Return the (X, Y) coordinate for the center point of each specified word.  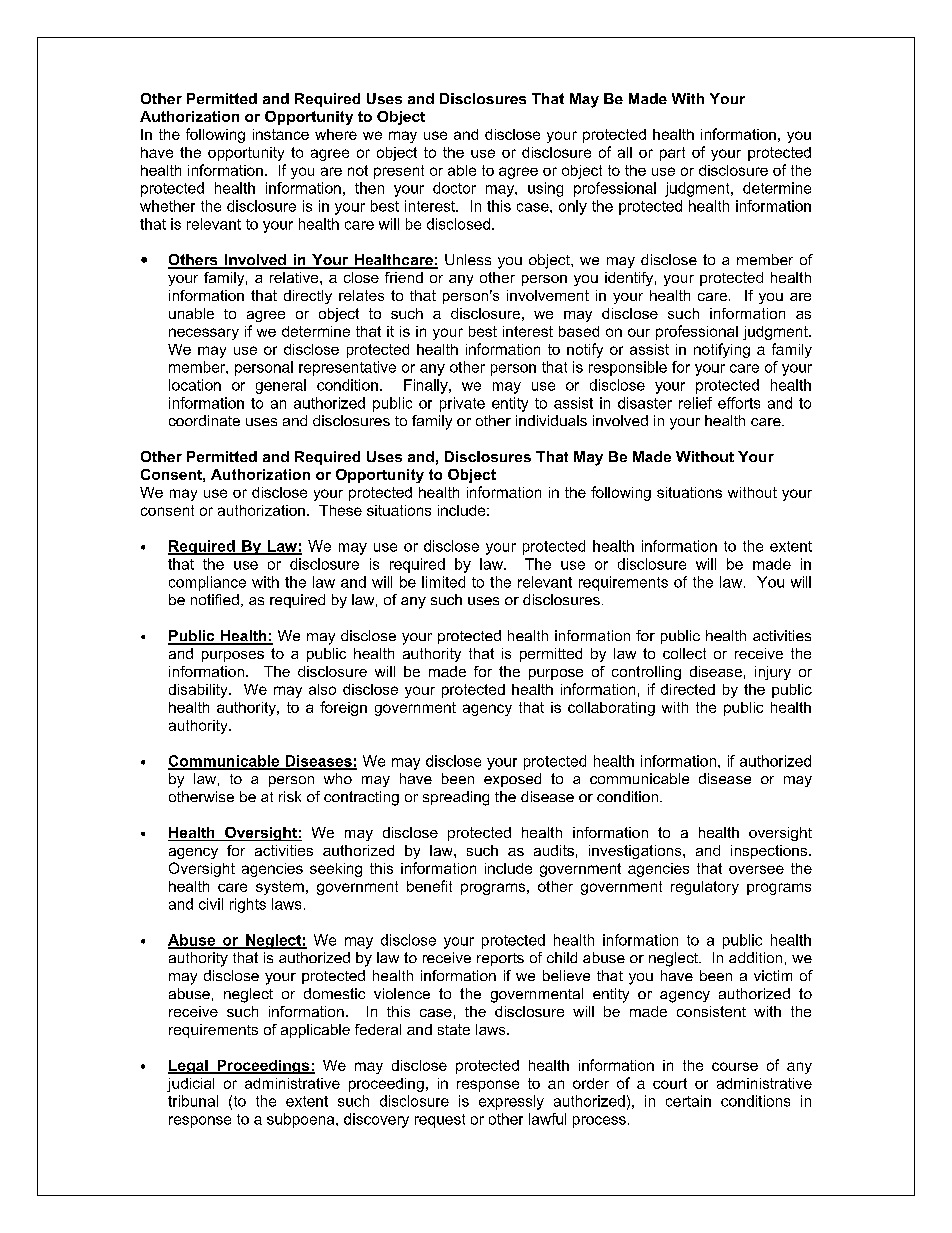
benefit (429, 886)
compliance (207, 583)
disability (199, 691)
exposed (512, 780)
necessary (204, 334)
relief (695, 403)
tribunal (193, 1101)
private (462, 404)
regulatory (705, 888)
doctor (454, 188)
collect (684, 653)
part (672, 154)
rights (248, 905)
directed (688, 689)
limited (443, 582)
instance (281, 134)
